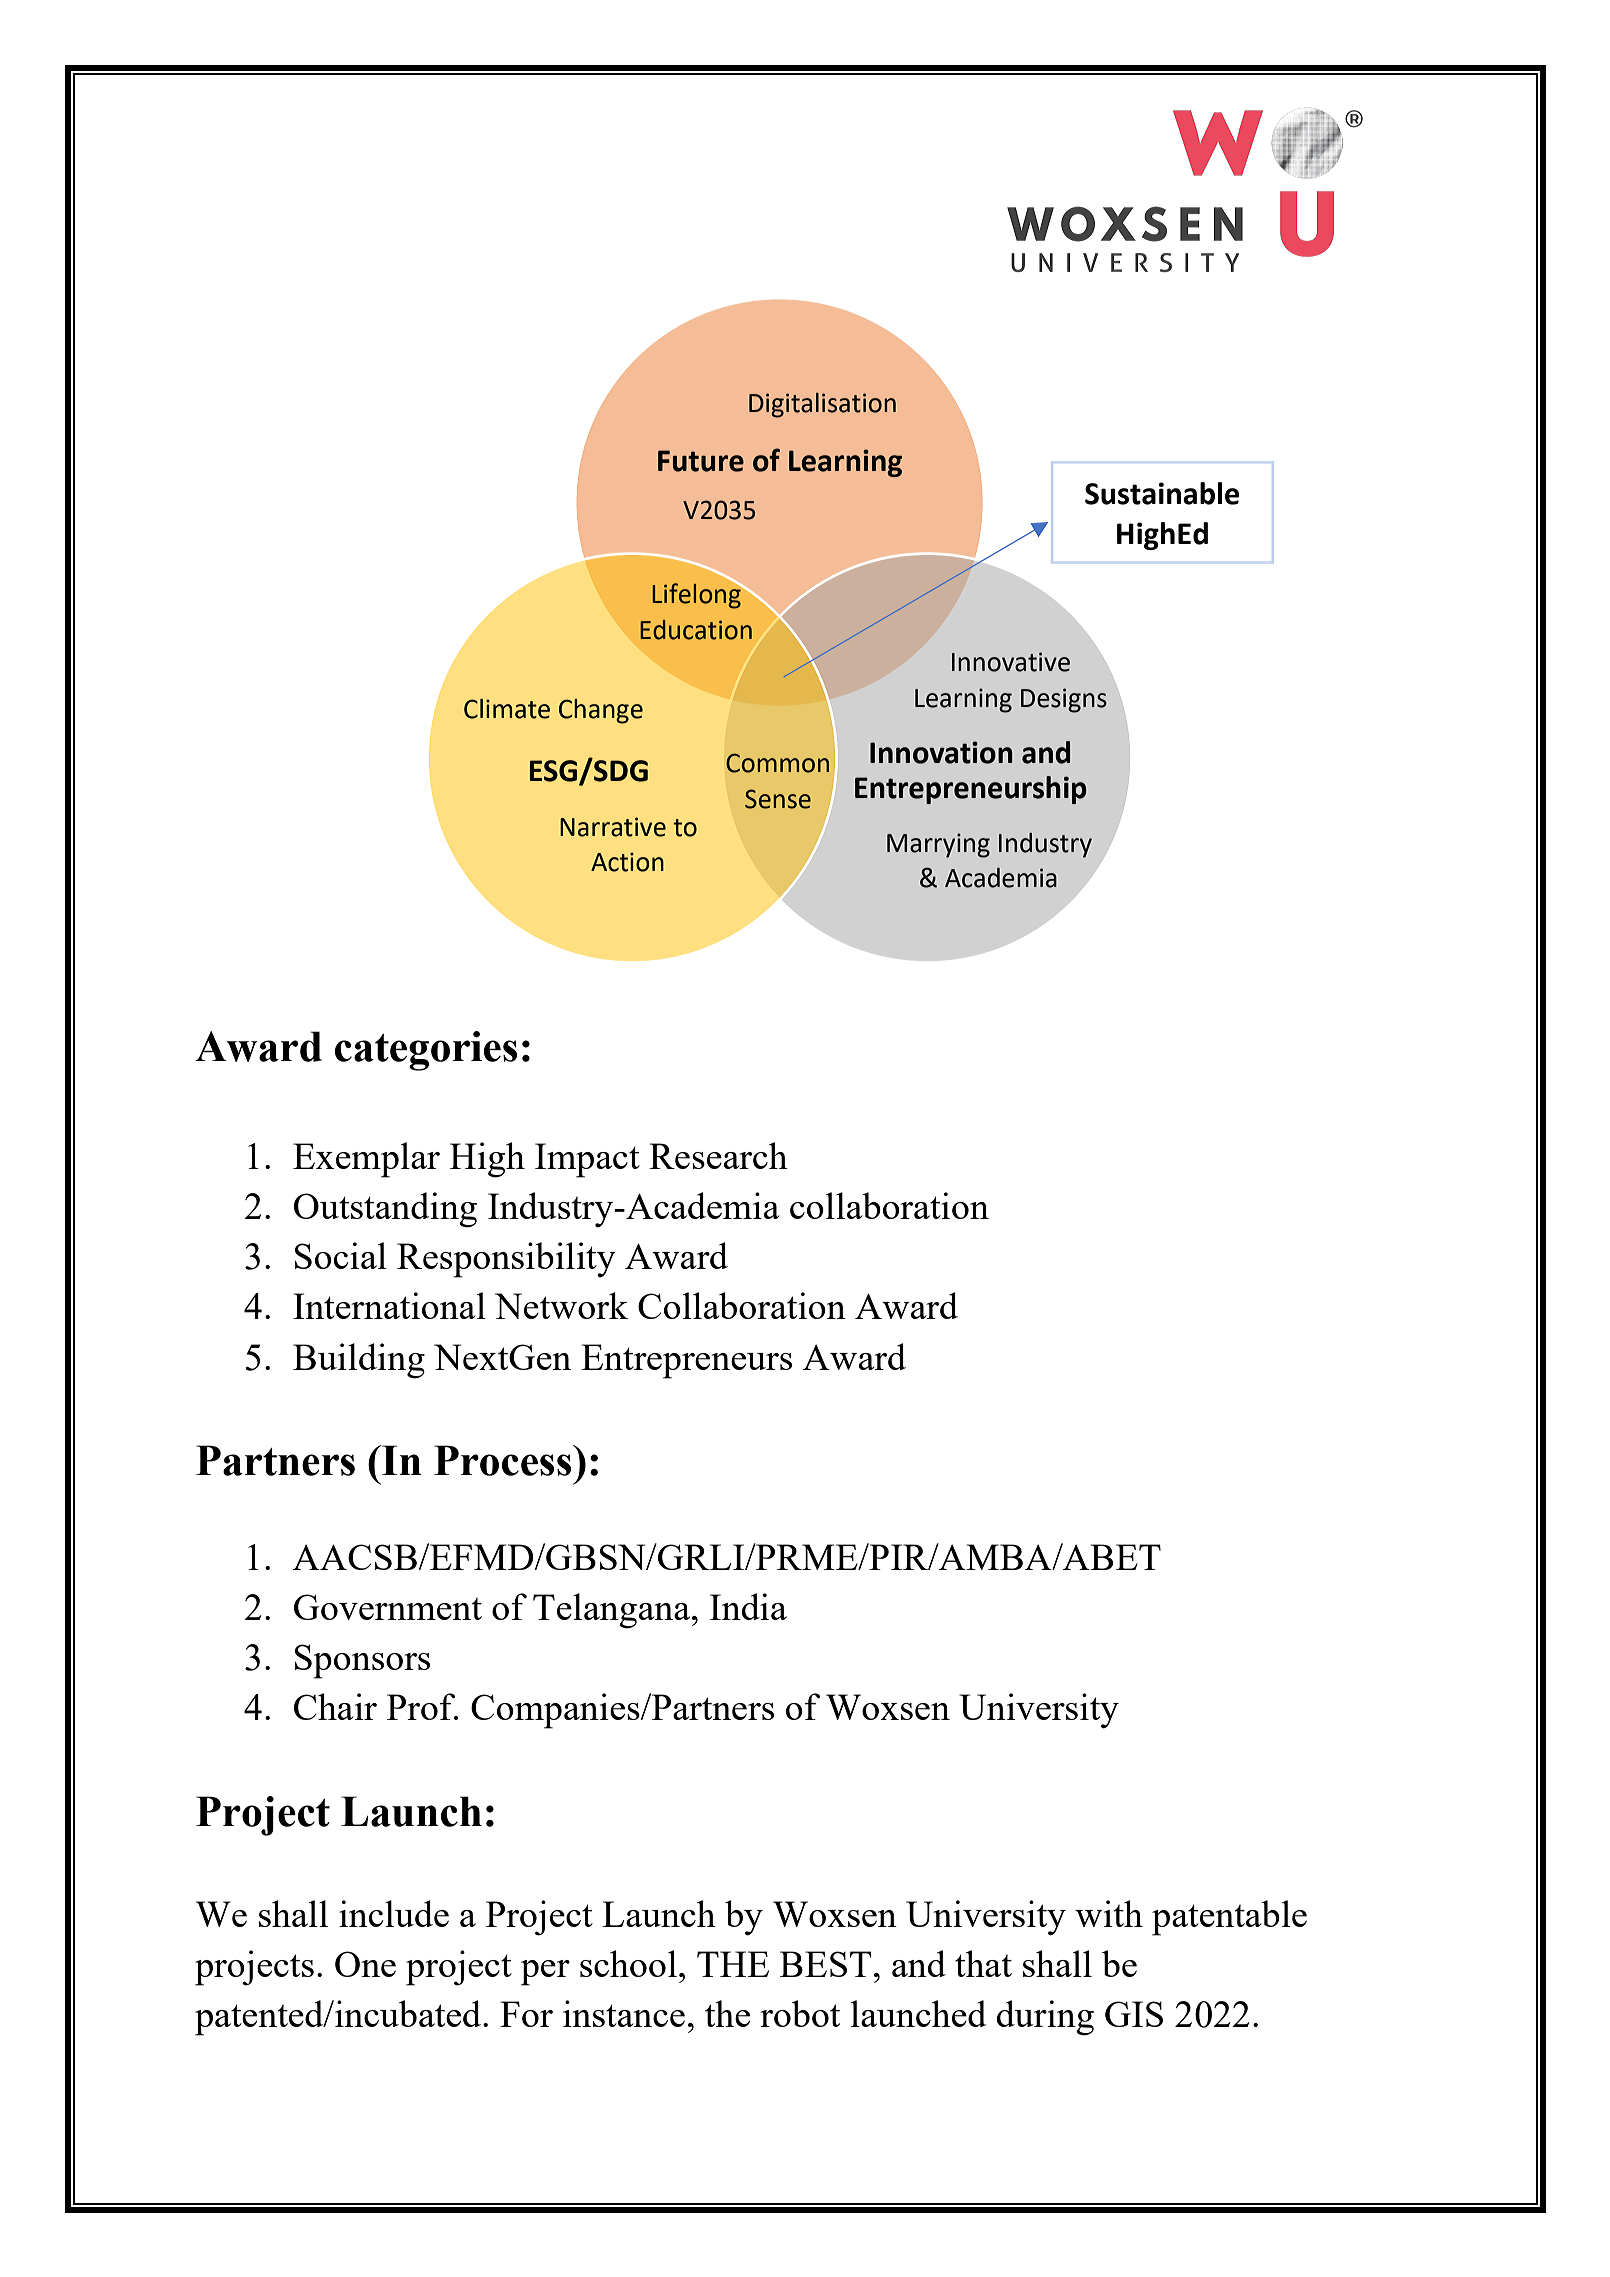  I want to click on Sustainable, so click(1162, 493).
